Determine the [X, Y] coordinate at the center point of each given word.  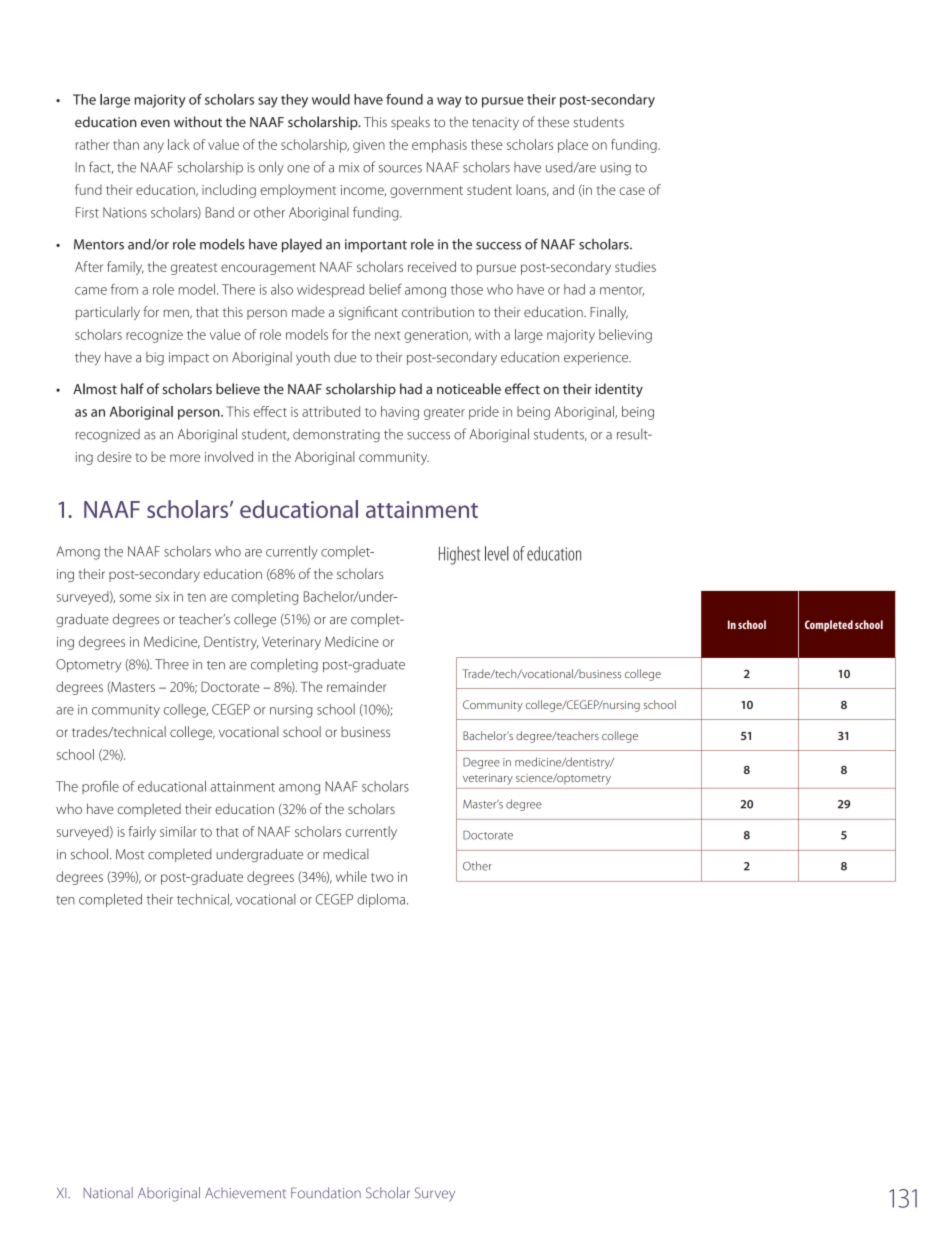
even [155, 123]
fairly [142, 833]
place [573, 146]
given [369, 146]
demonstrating [336, 436]
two [382, 877]
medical [346, 854]
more [185, 458]
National [108, 1193]
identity [619, 390]
